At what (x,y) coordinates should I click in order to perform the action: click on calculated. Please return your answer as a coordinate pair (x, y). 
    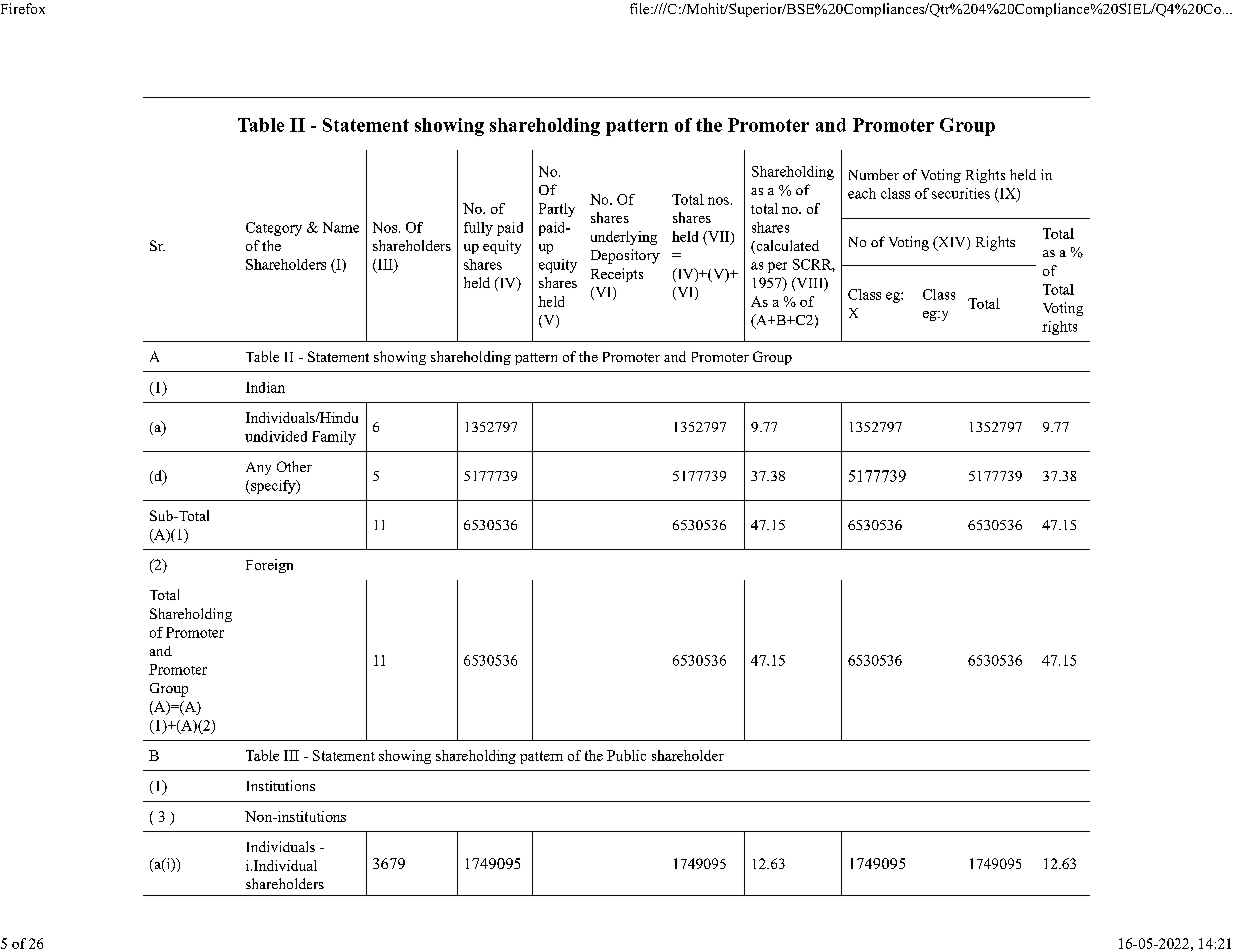
    Looking at the image, I should click on (786, 247).
